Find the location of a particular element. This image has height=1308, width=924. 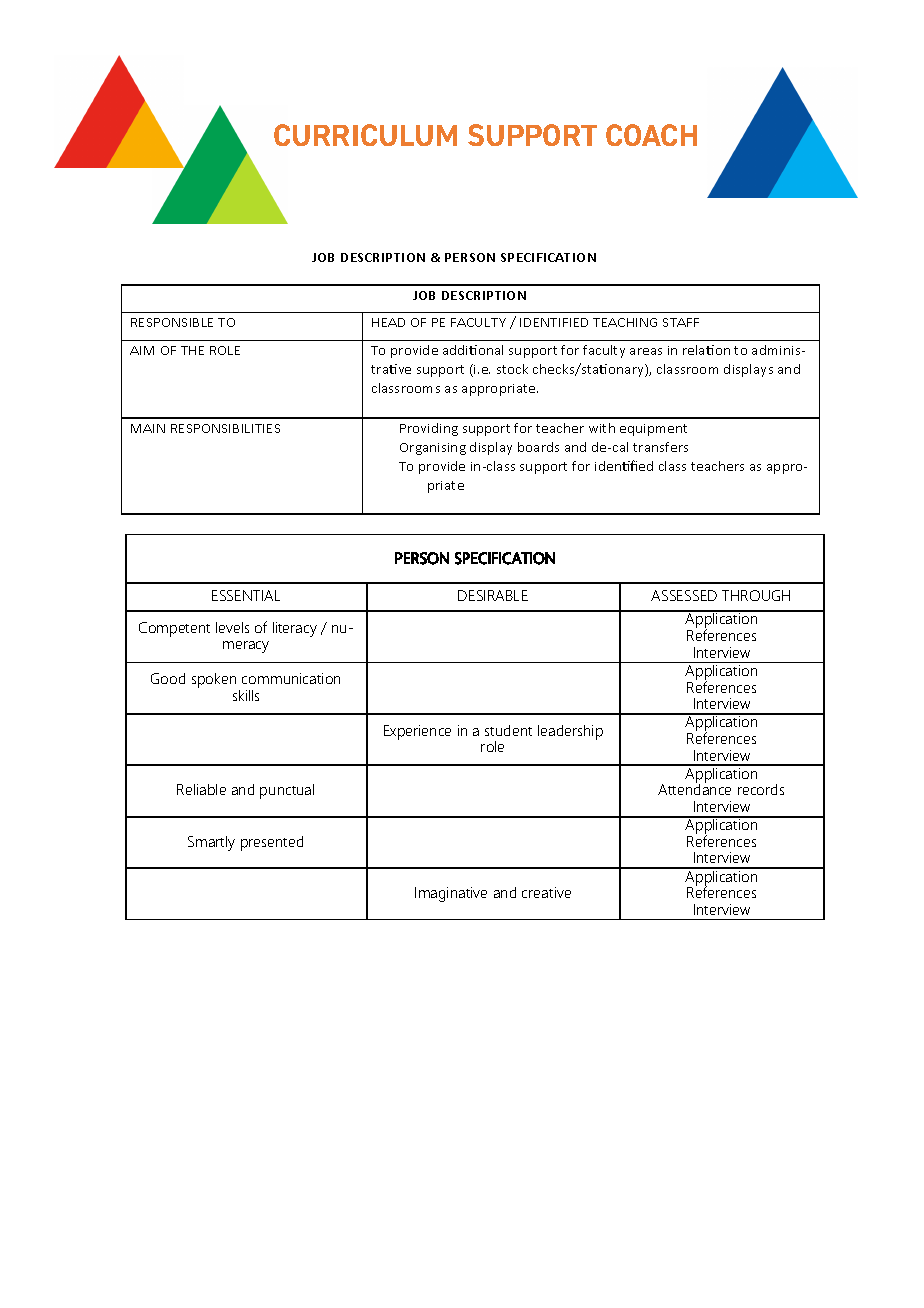

ESSENTIAL is located at coordinates (246, 595).
